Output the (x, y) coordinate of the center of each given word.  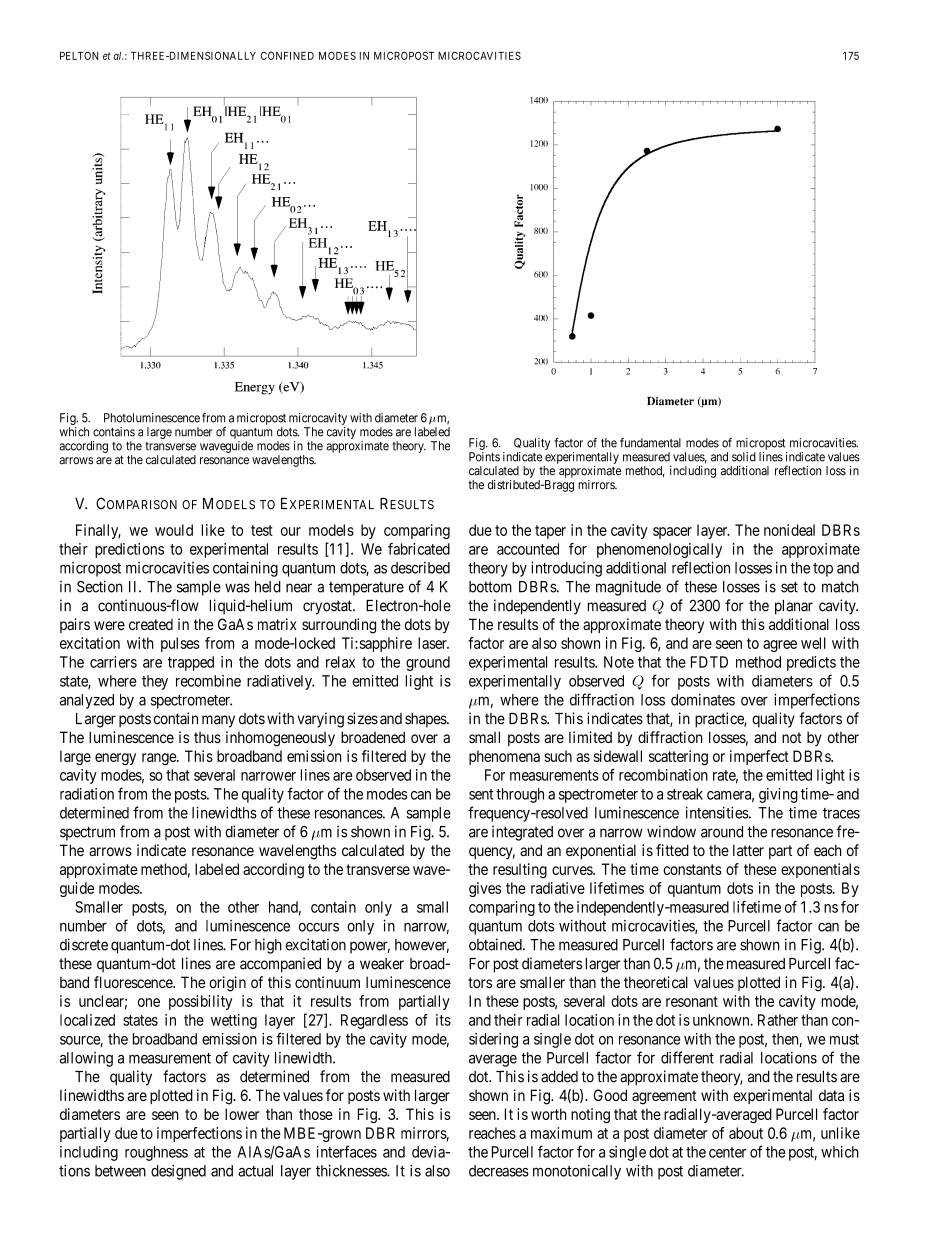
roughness (156, 1153)
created (151, 624)
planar (794, 607)
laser (433, 643)
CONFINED (287, 55)
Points (484, 457)
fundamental (650, 443)
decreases (499, 1171)
